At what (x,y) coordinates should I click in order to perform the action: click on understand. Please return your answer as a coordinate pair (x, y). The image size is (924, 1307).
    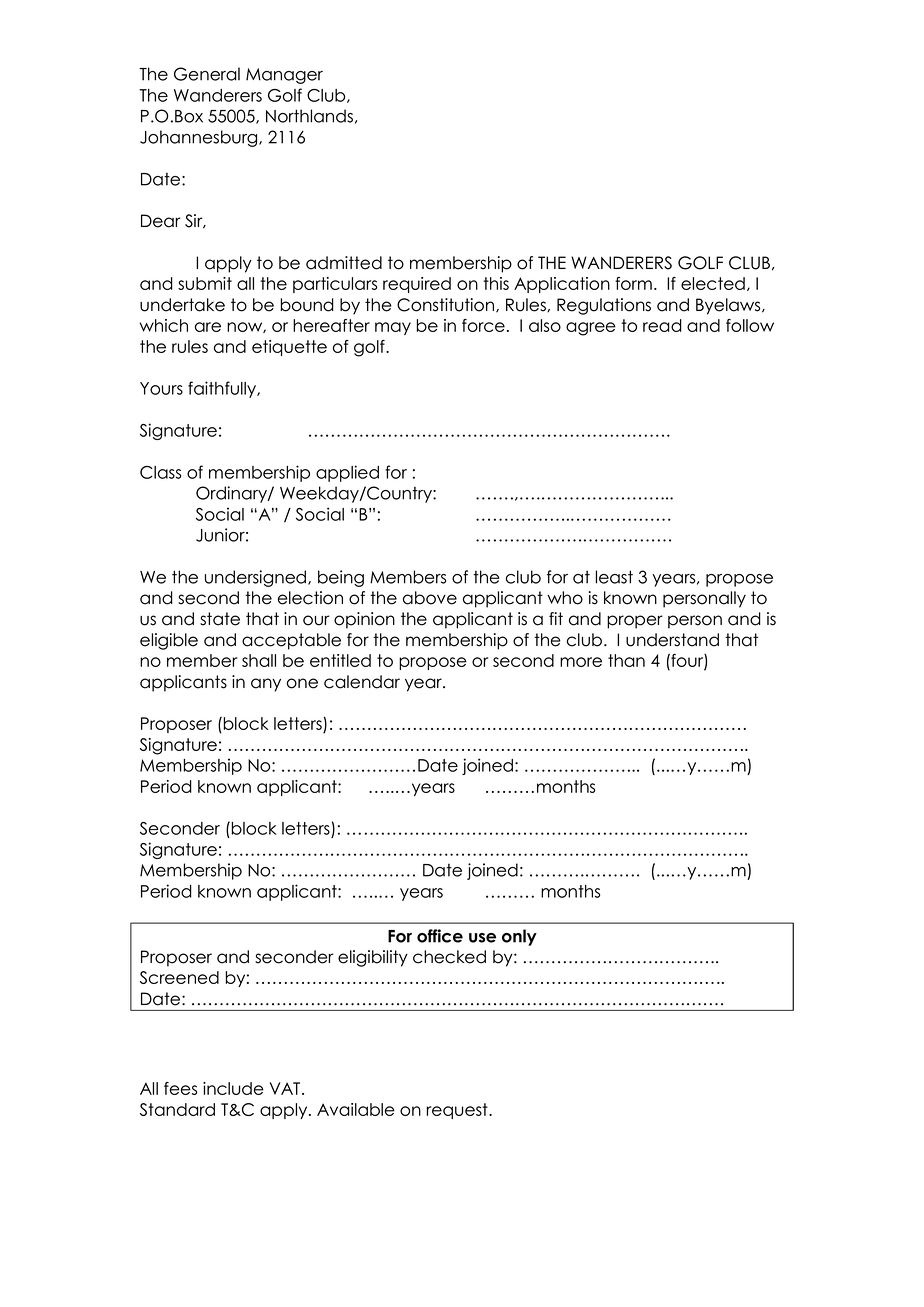
    Looking at the image, I should click on (672, 640).
